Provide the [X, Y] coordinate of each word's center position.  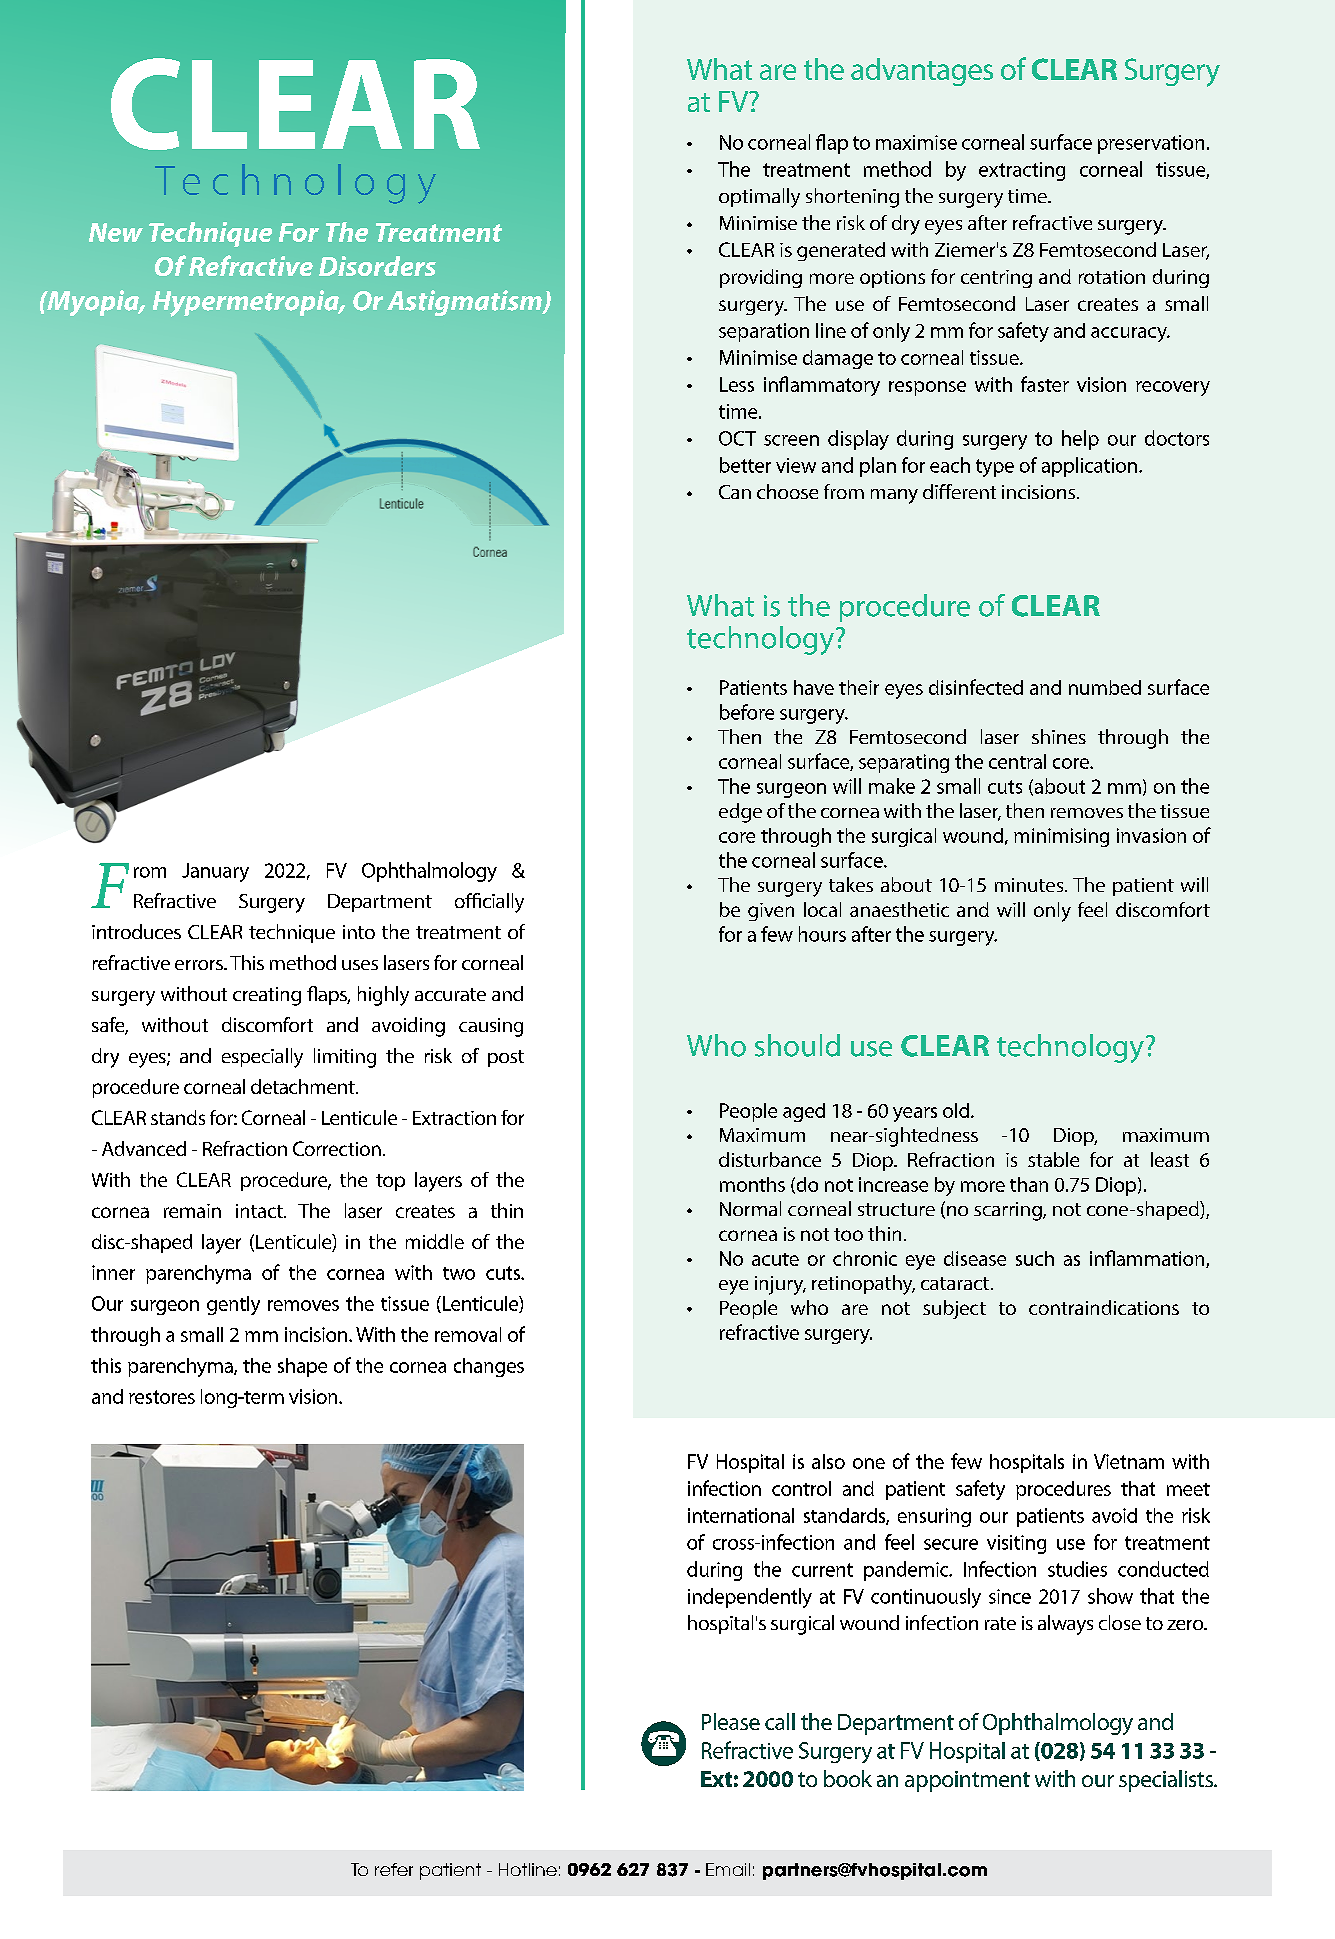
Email [728, 1869]
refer [394, 1869]
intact [260, 1211]
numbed [1105, 687]
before [747, 712]
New [116, 232]
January [215, 872]
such [1035, 1258]
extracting [1022, 171]
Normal [750, 1208]
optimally [759, 198]
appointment [967, 1781]
